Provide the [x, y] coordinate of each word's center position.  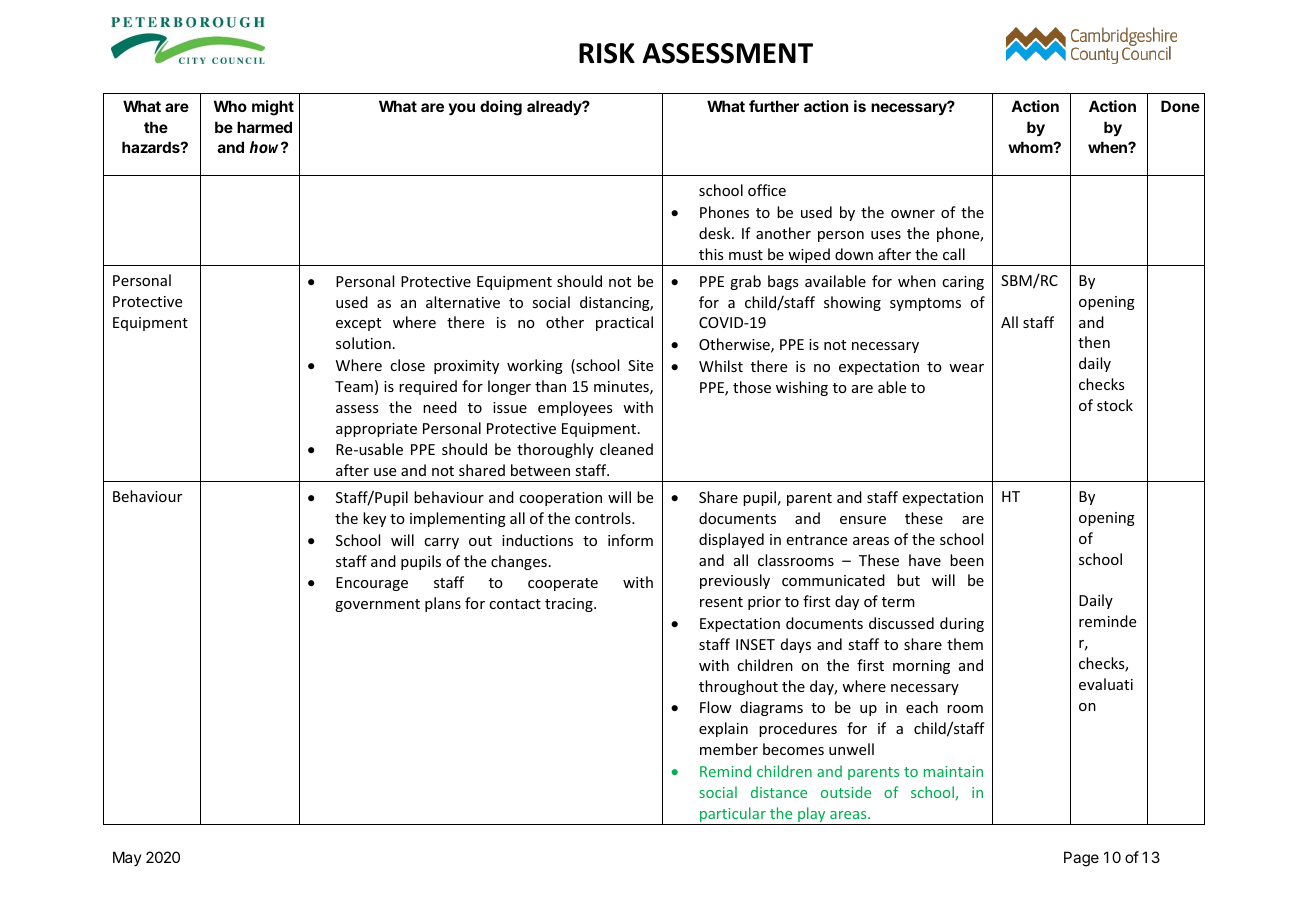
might [273, 108]
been [967, 560]
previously [735, 581]
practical [624, 323]
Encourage [372, 584]
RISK [607, 53]
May [127, 858]
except [358, 324]
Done [1180, 106]
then [1094, 342]
